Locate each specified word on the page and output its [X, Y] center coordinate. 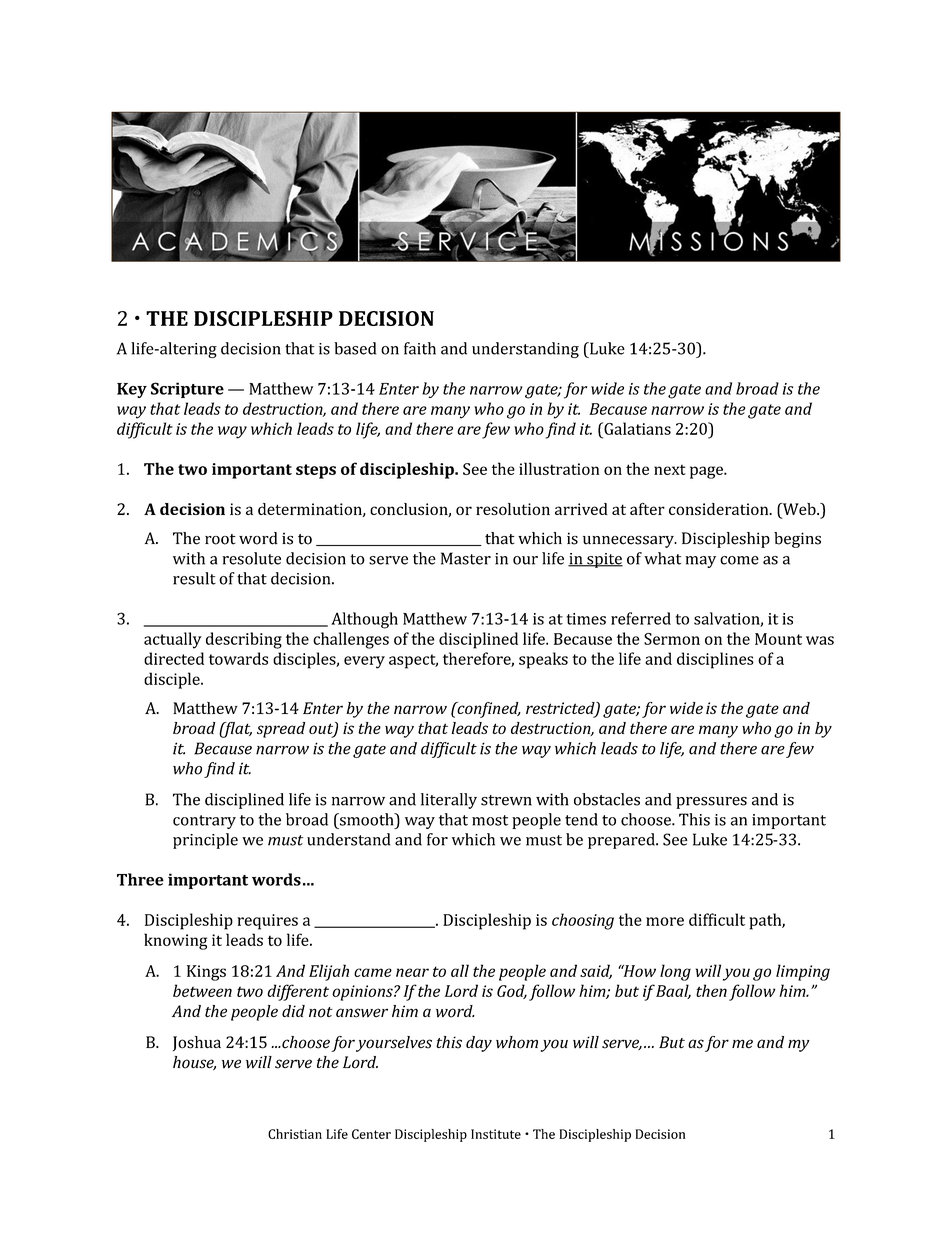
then [711, 990]
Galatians [636, 428]
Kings [206, 973]
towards [238, 658]
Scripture [187, 390]
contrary [204, 822]
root [220, 539]
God [512, 991]
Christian [295, 1134]
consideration [720, 509]
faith [420, 348]
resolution [513, 509]
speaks [543, 660]
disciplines [715, 660]
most [490, 820]
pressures [711, 803]
